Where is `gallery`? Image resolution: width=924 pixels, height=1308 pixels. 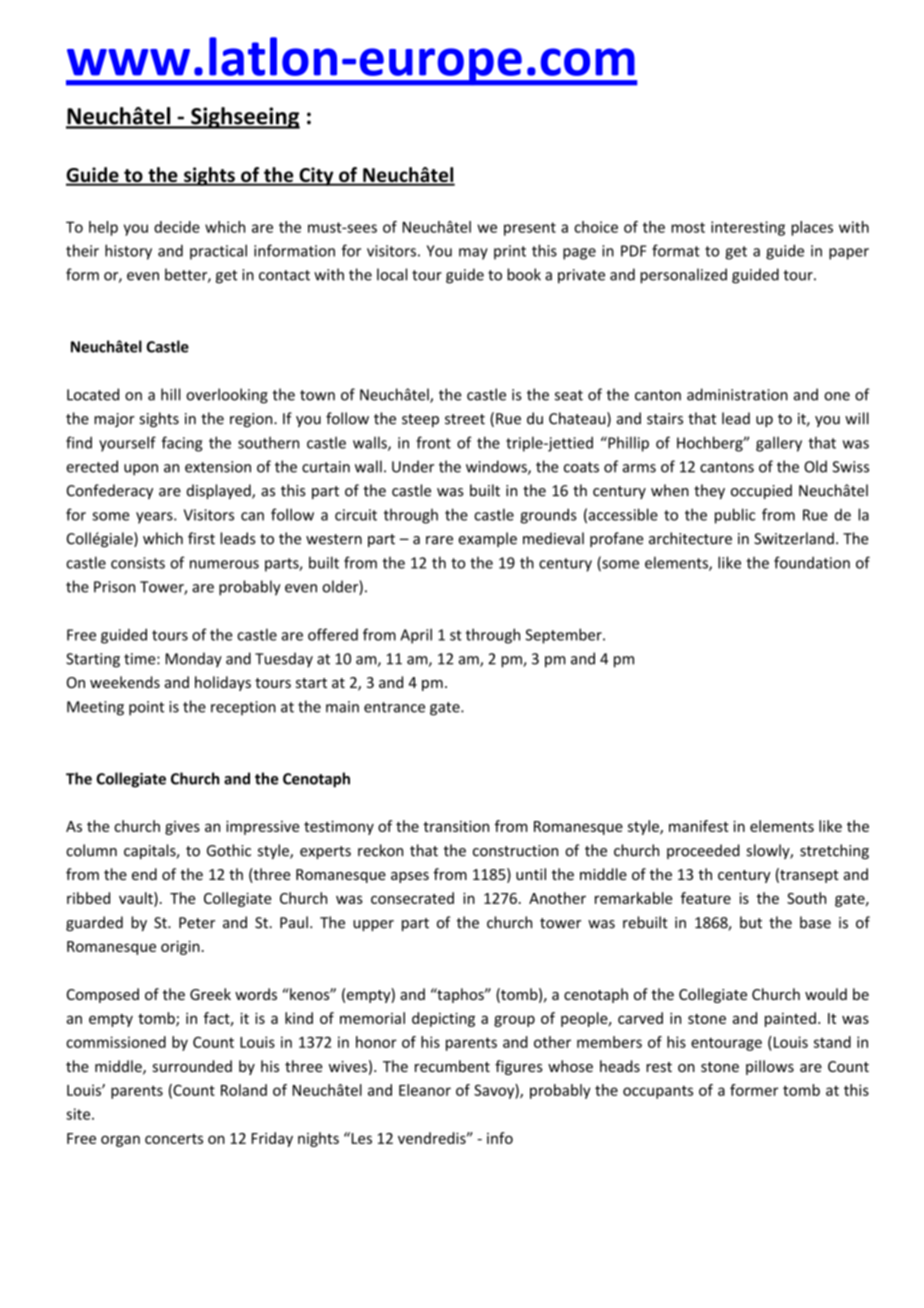 gallery is located at coordinates (779, 444).
